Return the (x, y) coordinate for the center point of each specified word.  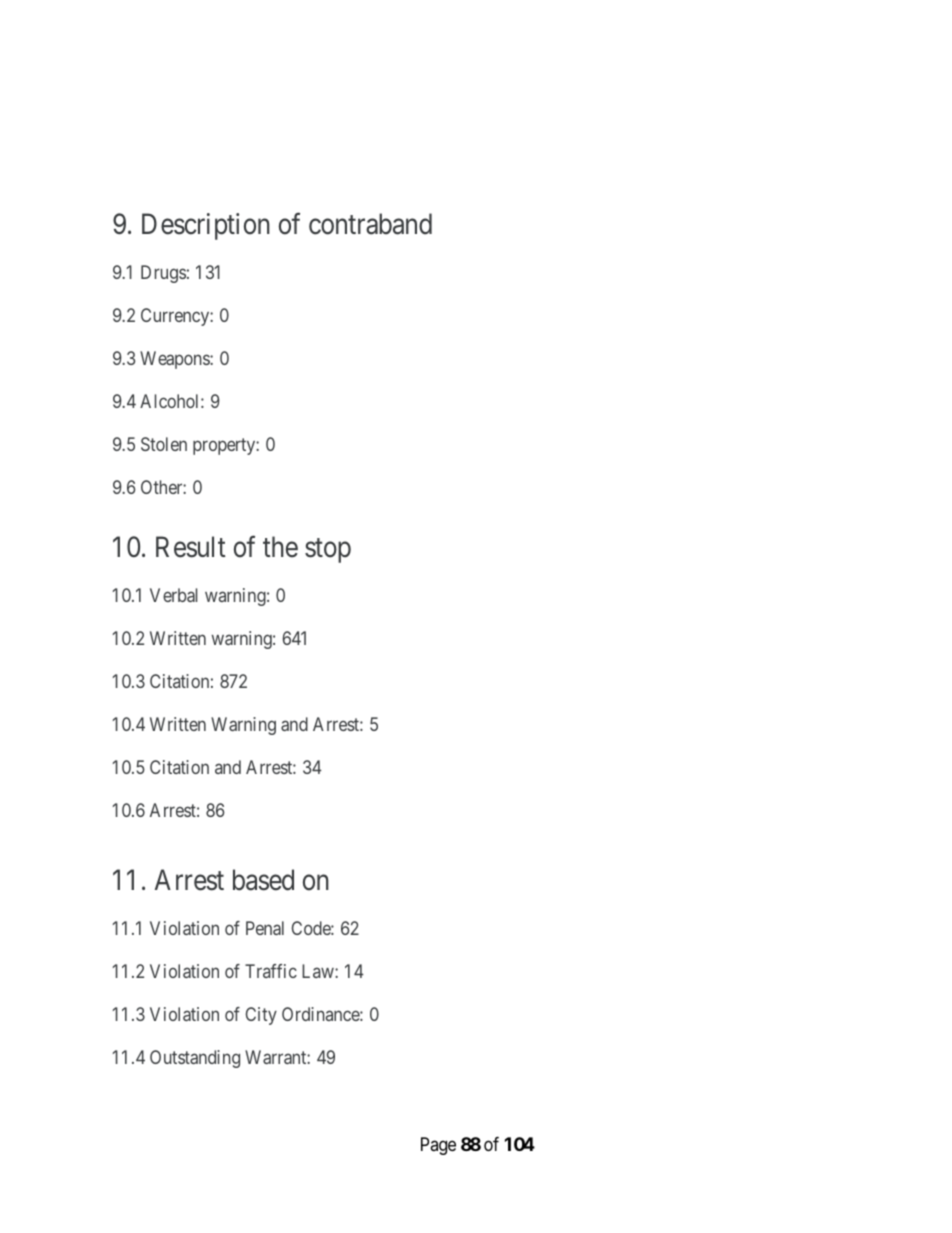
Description (206, 226)
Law (319, 971)
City (261, 1016)
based (263, 880)
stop (328, 550)
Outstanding (195, 1059)
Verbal (173, 595)
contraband (370, 224)
